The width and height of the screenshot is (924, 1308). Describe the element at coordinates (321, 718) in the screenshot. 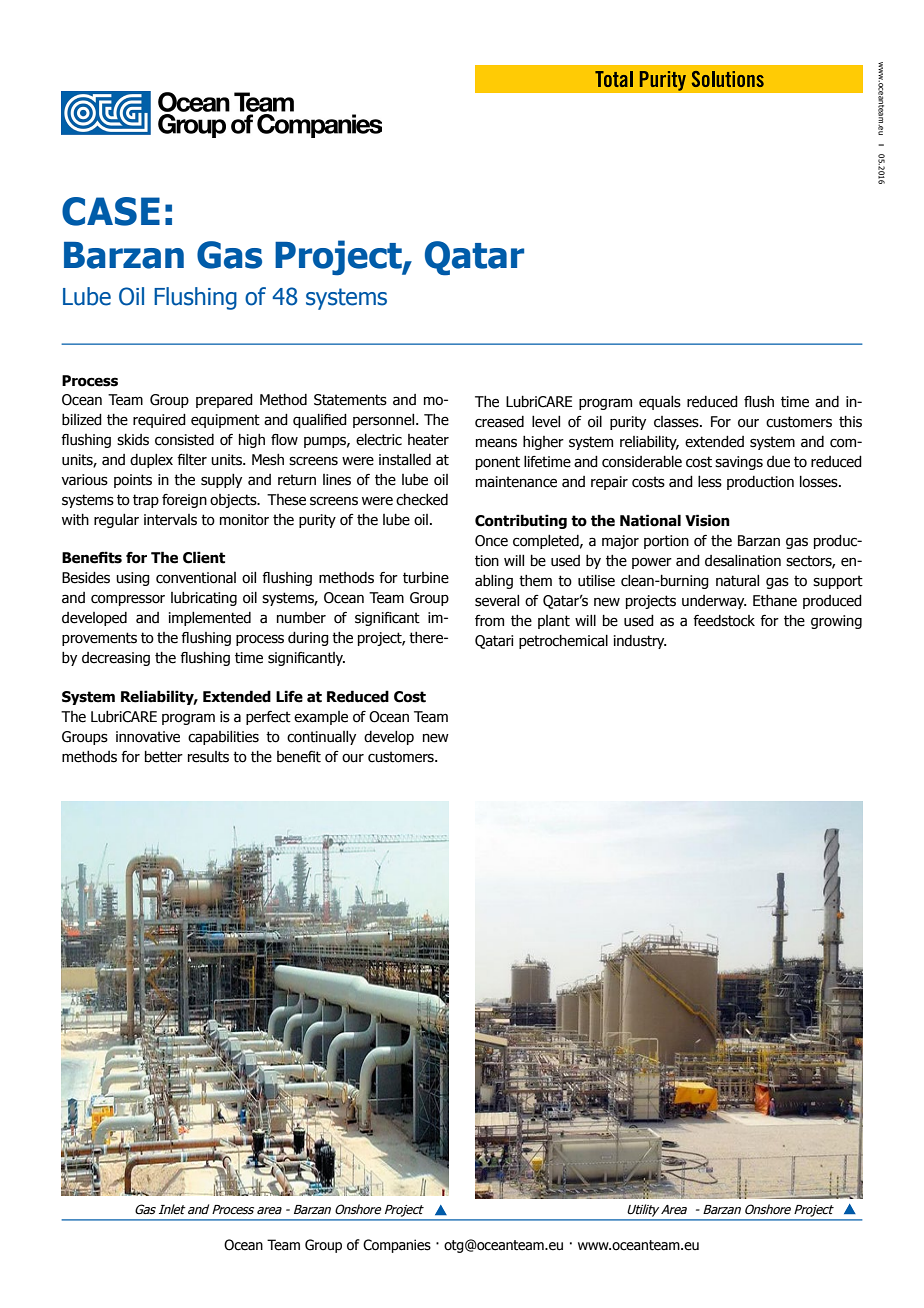

I see `example` at that location.
